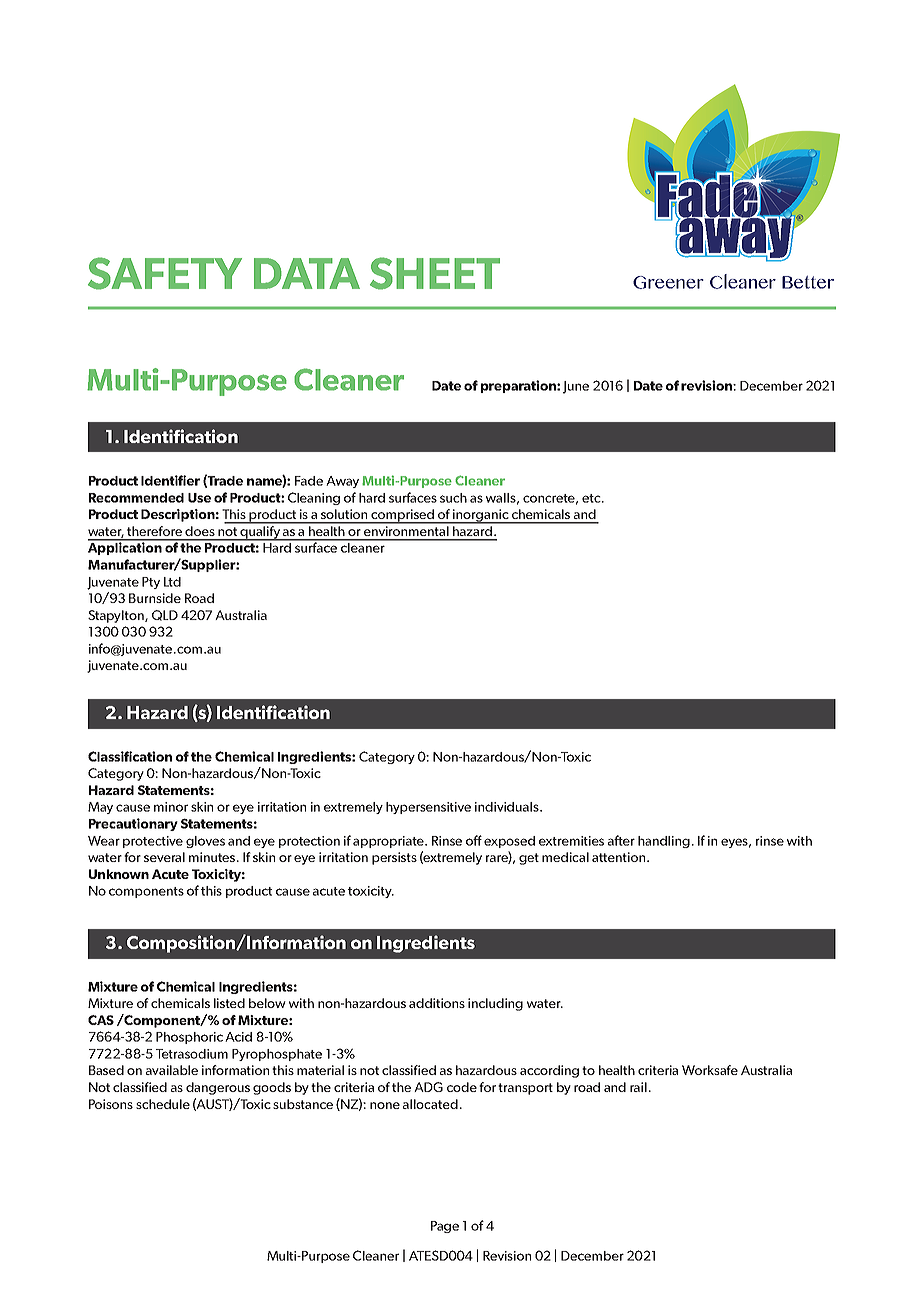  I want to click on SHEET, so click(435, 273).
